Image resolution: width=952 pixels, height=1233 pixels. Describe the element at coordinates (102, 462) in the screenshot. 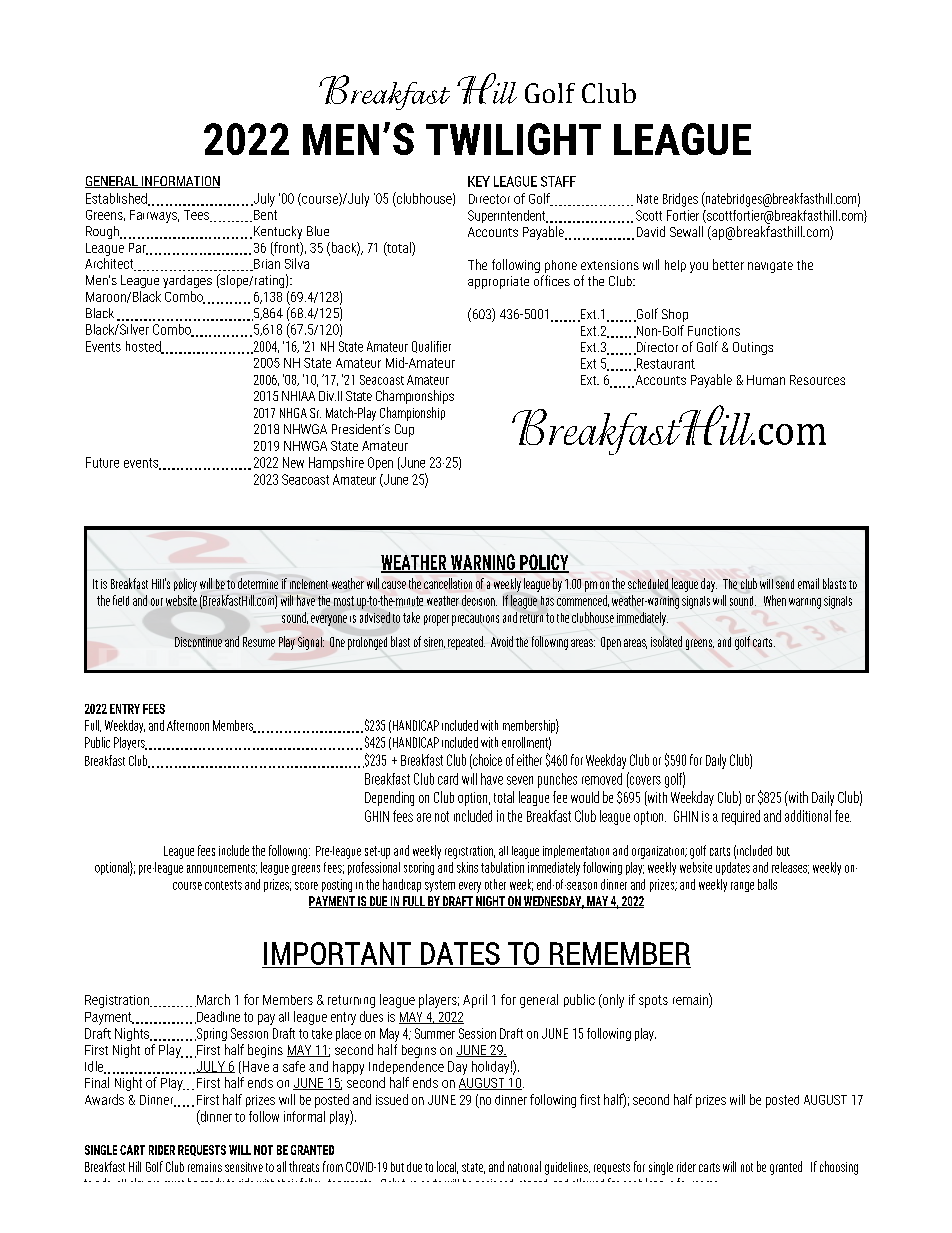

I see `Future` at that location.
